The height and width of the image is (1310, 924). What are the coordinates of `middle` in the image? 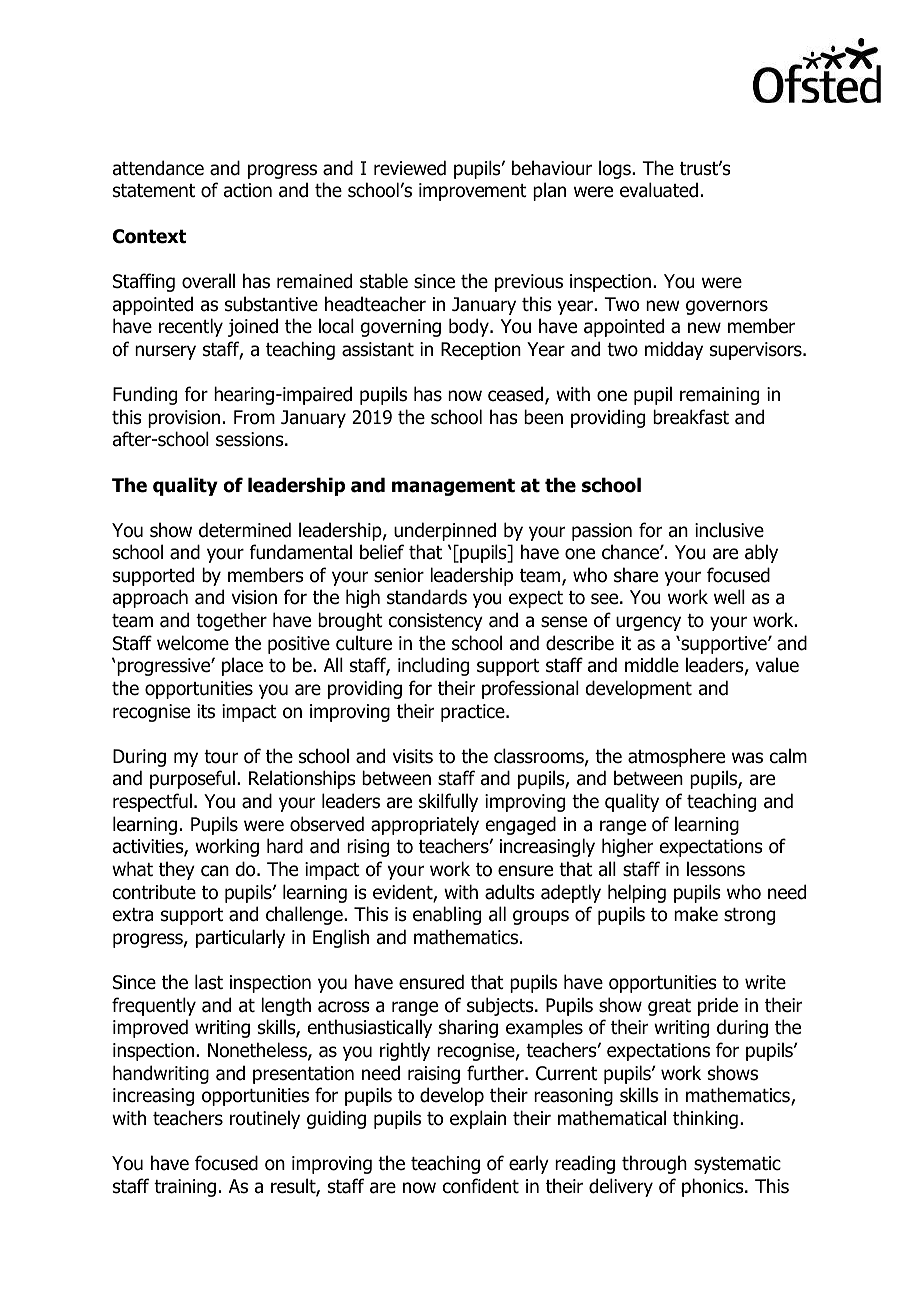 It's located at (652, 665).
